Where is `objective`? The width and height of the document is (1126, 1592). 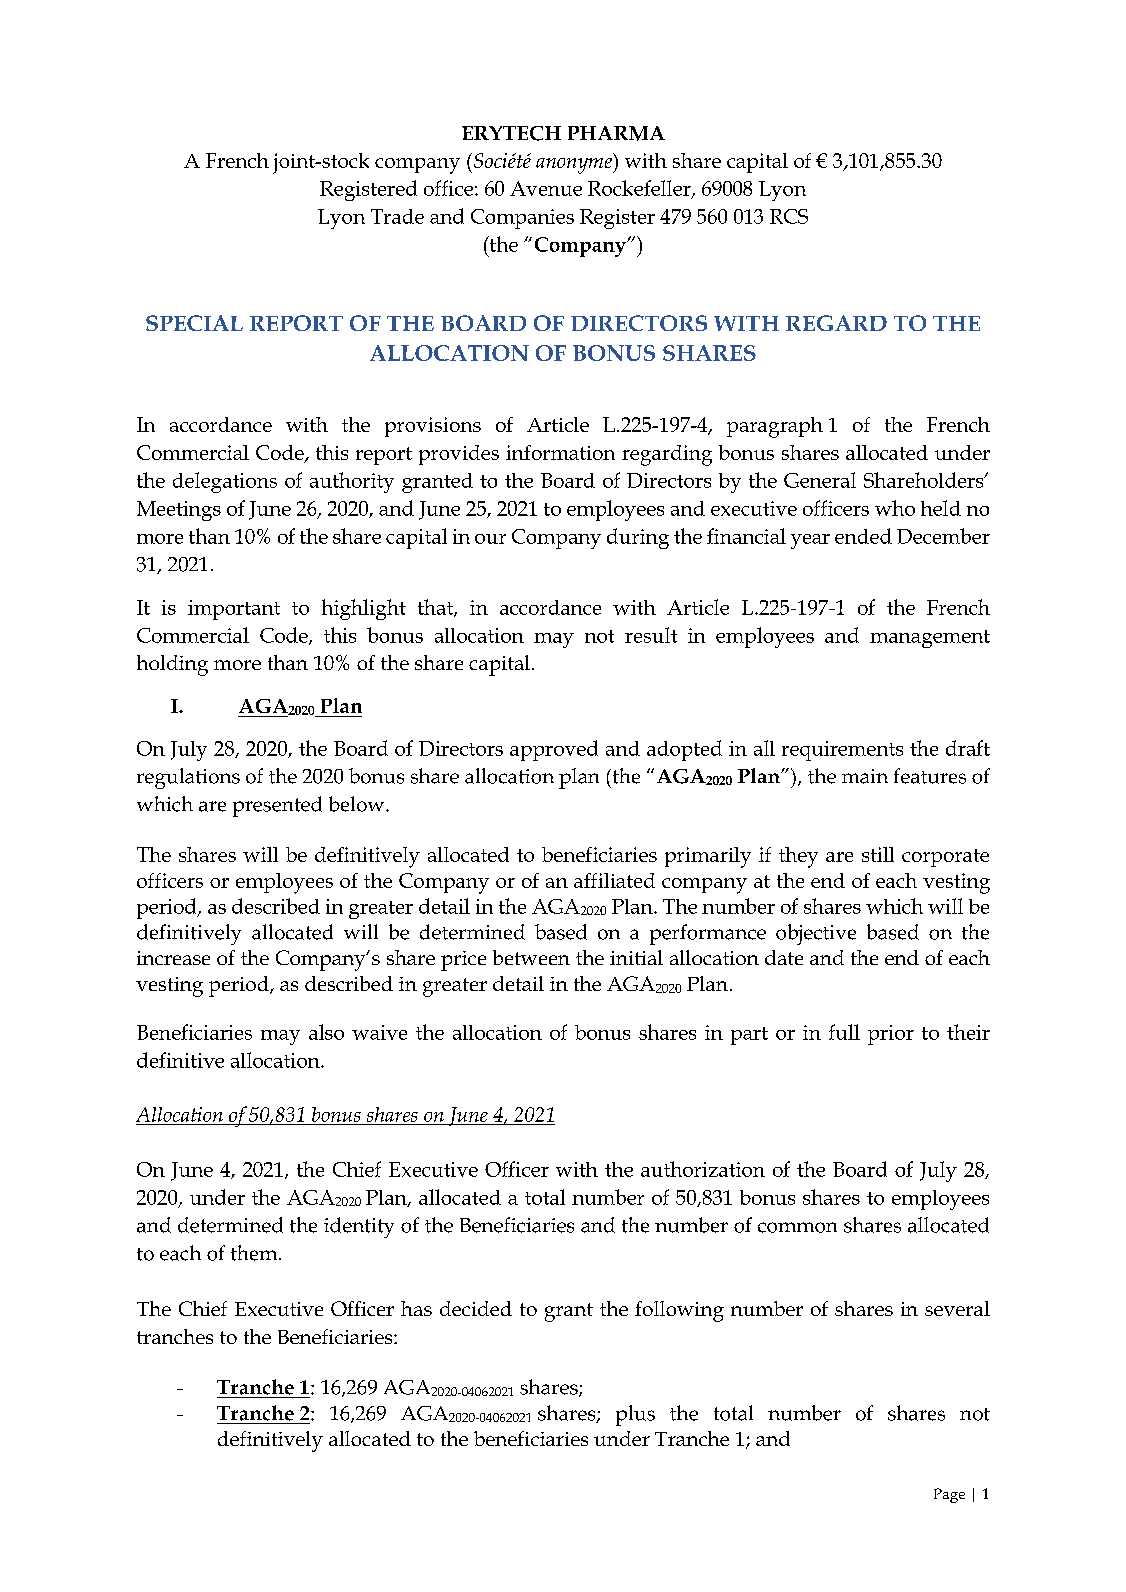
objective is located at coordinates (816, 934).
